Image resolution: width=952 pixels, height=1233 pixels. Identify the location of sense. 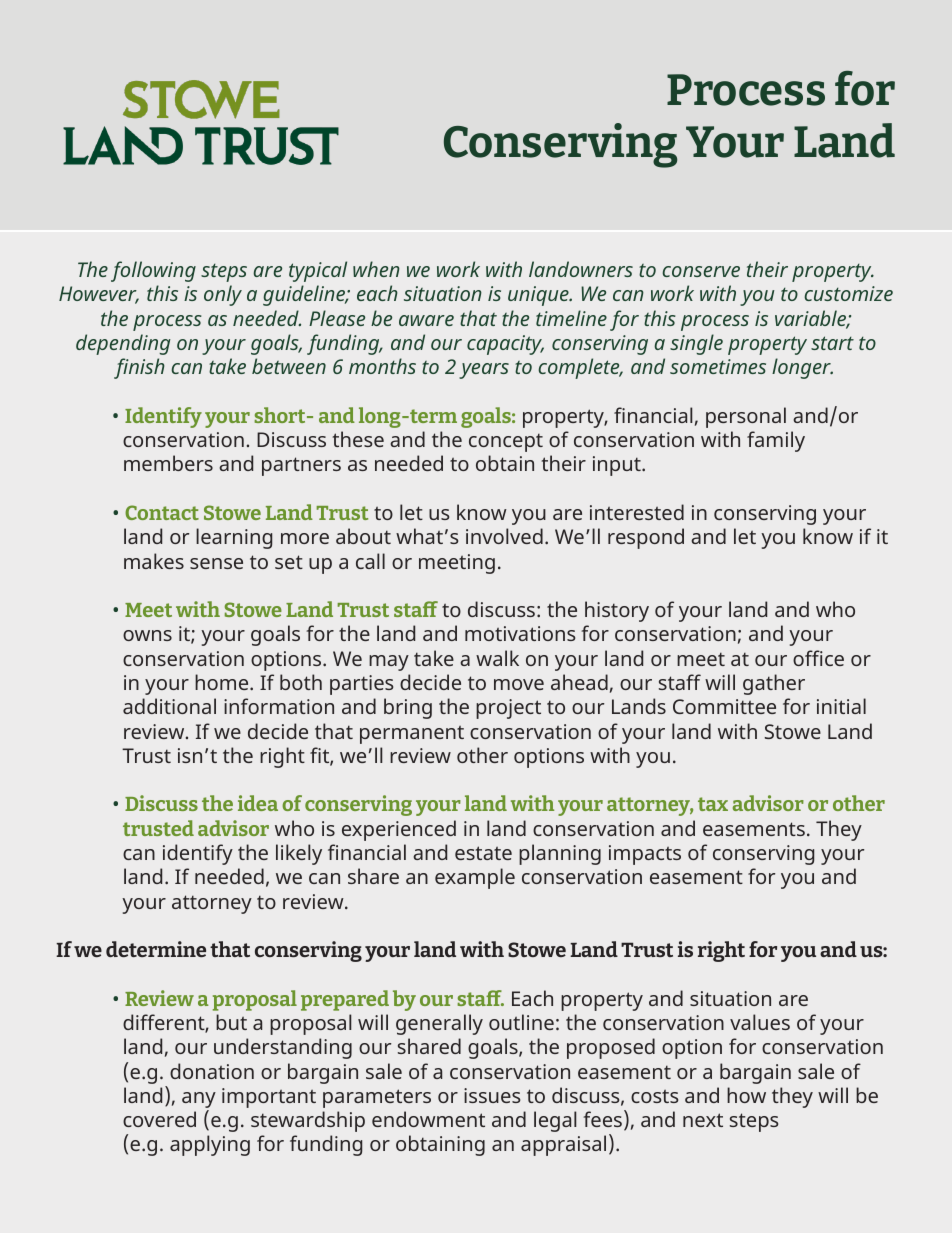
(216, 563).
